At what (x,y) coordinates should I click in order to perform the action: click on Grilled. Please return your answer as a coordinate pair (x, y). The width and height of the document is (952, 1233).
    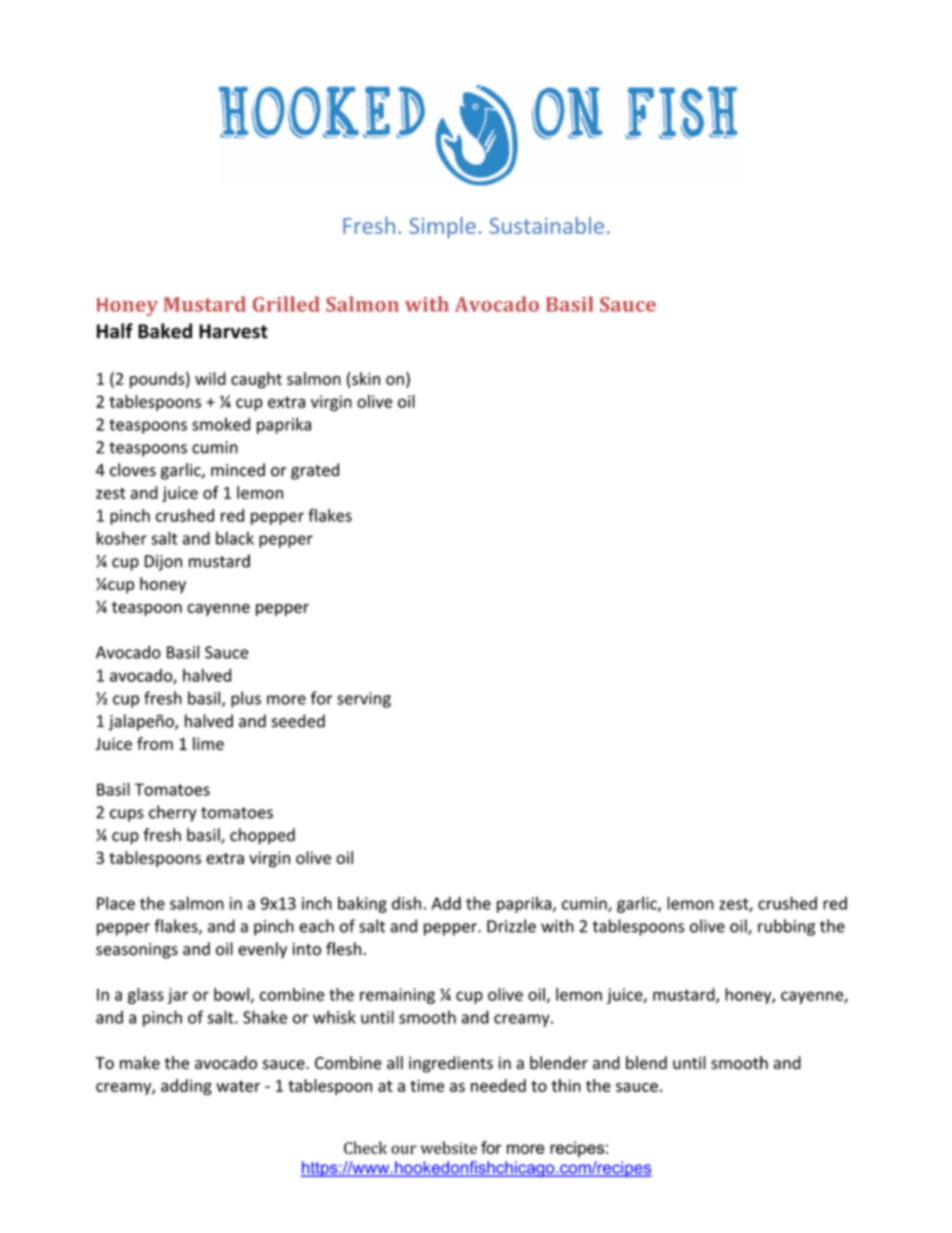
    Looking at the image, I should click on (286, 304).
